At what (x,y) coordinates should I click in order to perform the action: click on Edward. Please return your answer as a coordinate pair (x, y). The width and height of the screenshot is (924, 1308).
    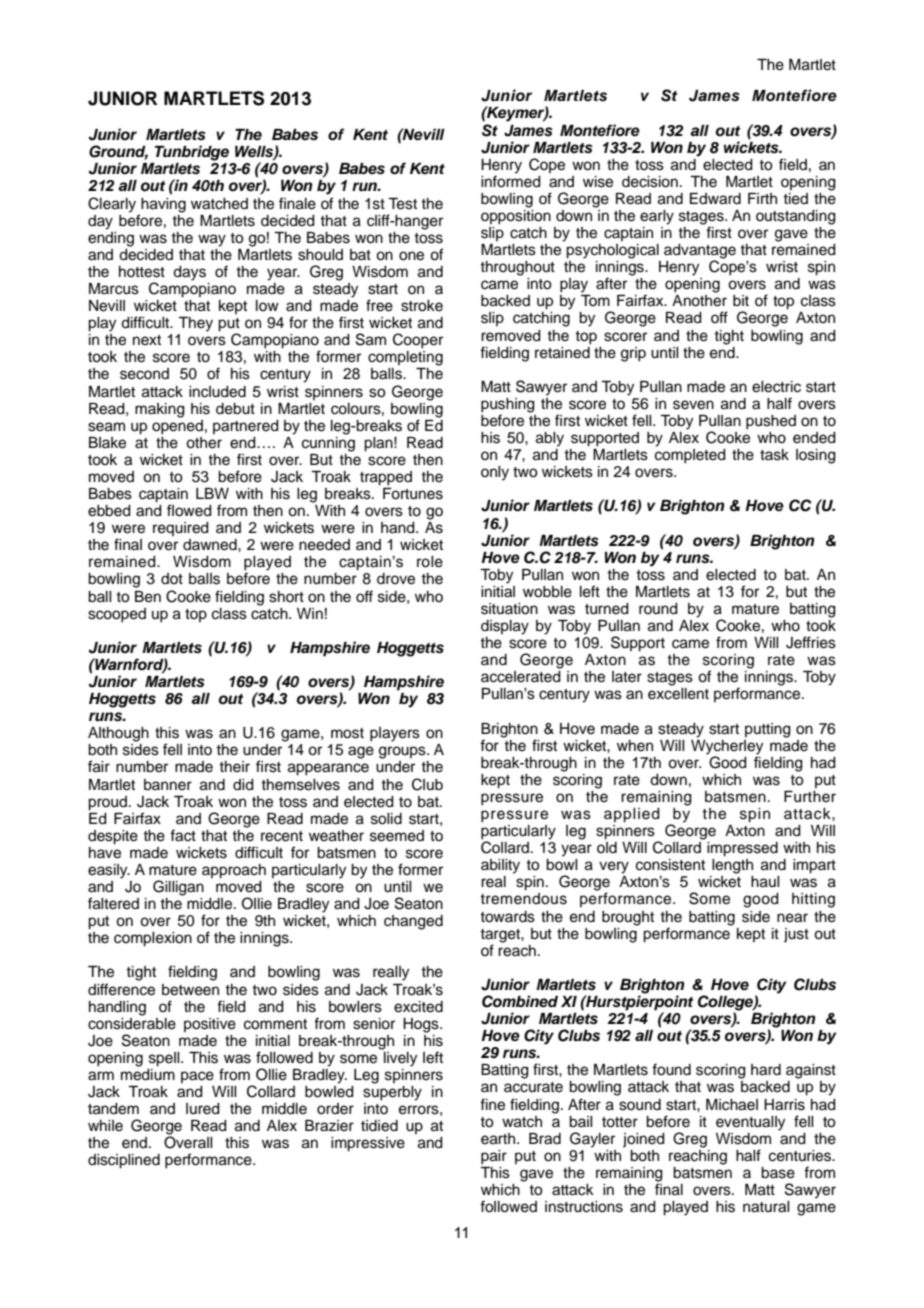
    Looking at the image, I should click on (715, 199).
